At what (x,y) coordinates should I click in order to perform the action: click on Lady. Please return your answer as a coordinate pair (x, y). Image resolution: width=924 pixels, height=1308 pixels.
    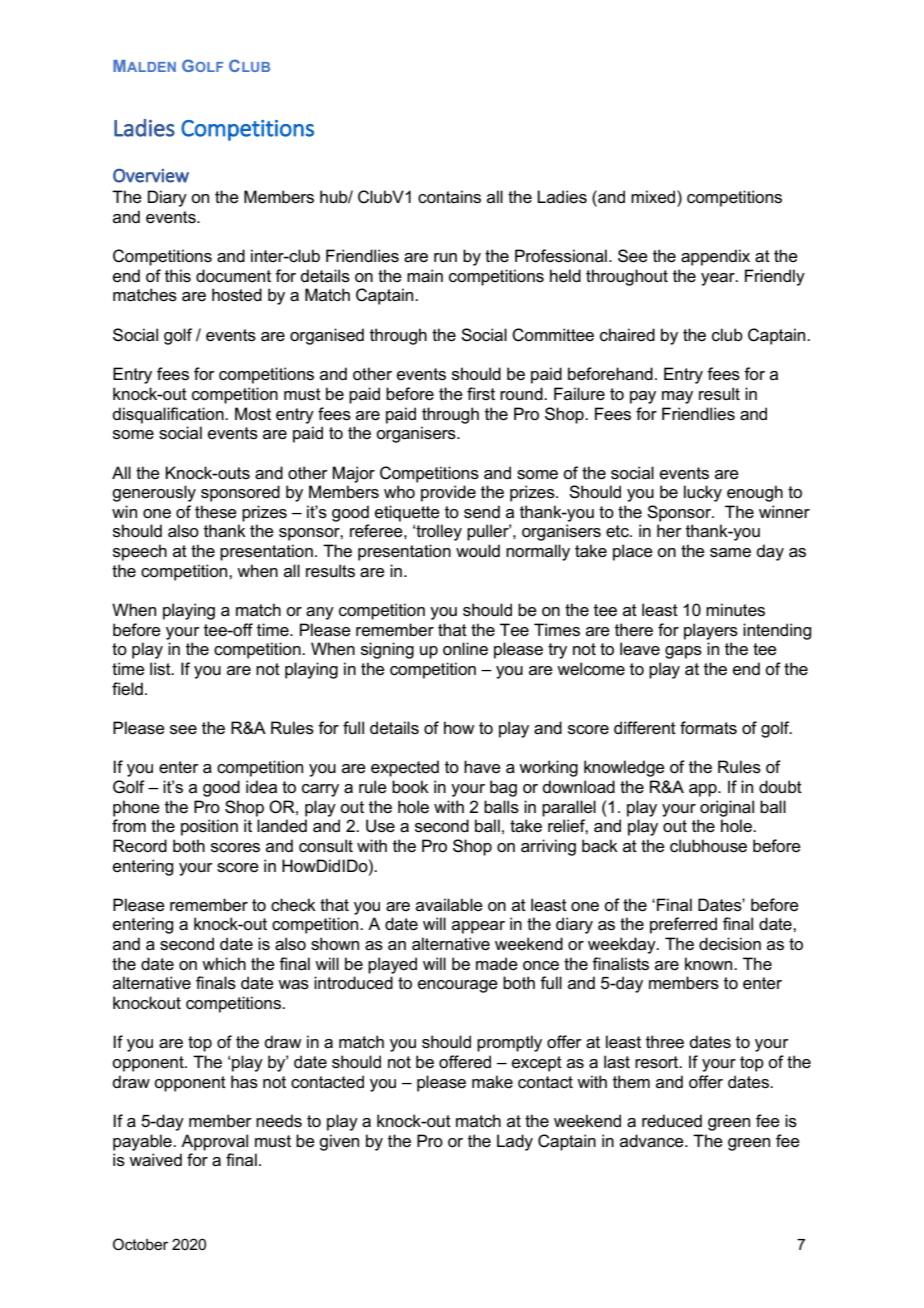
    Looking at the image, I should click on (515, 1142).
